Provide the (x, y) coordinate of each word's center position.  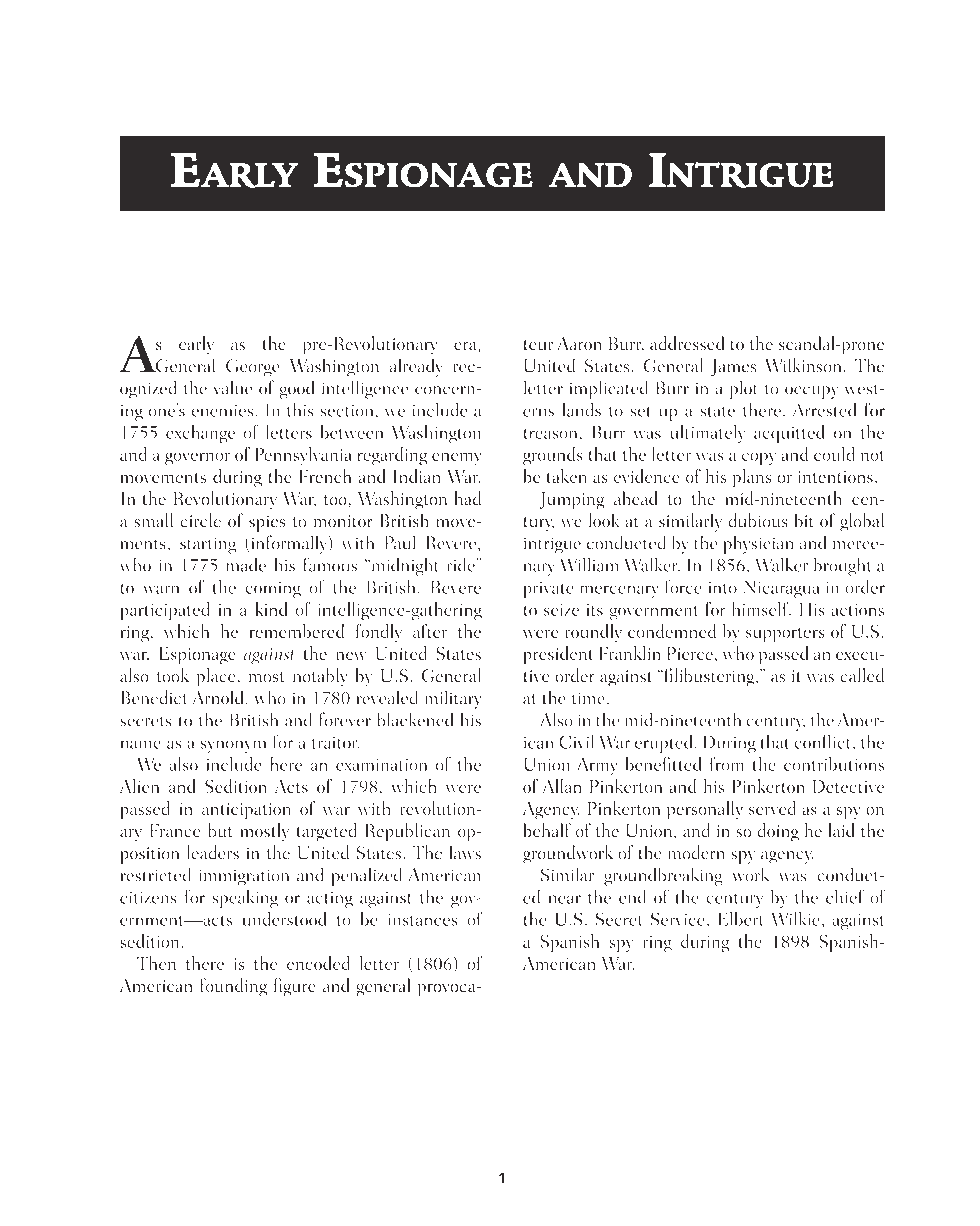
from (727, 763)
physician (758, 544)
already (416, 367)
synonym (233, 746)
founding (233, 987)
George (253, 368)
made (246, 564)
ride (462, 564)
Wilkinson (803, 365)
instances (422, 920)
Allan (562, 786)
